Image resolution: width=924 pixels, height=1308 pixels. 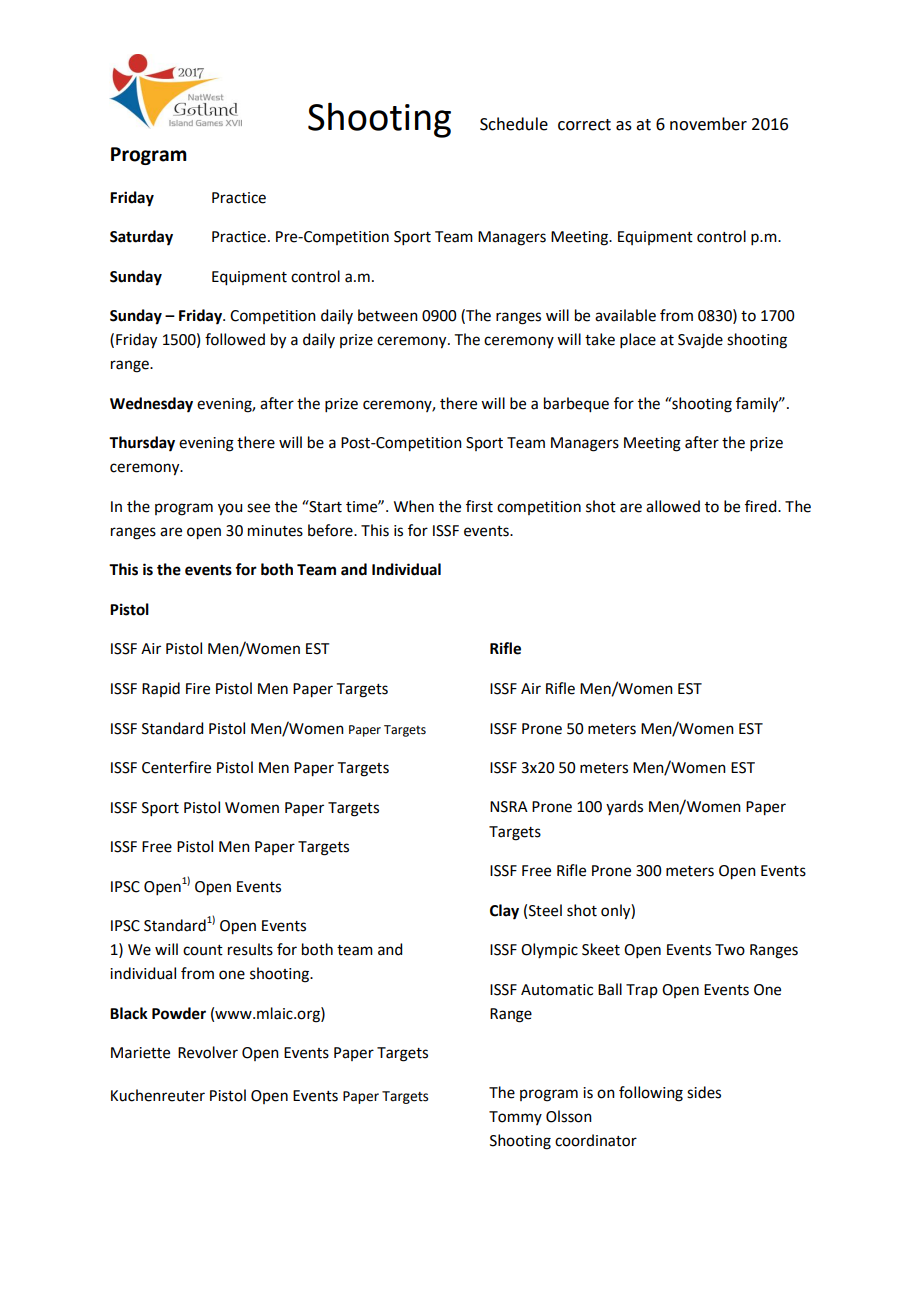 What do you see at coordinates (673, 506) in the screenshot?
I see `allowed` at bounding box center [673, 506].
